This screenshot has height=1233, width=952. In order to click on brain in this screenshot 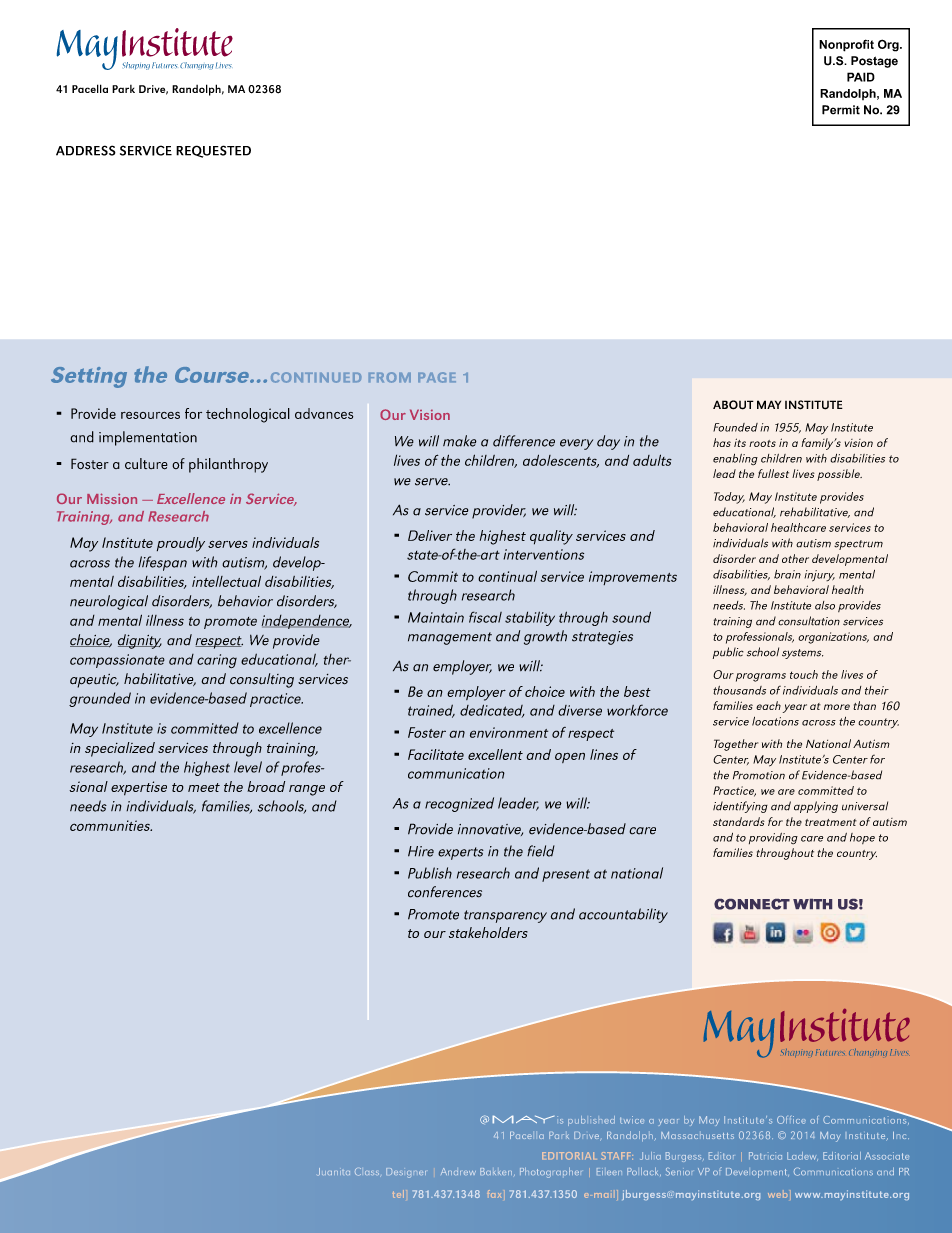, I will do `click(787, 574)`.
